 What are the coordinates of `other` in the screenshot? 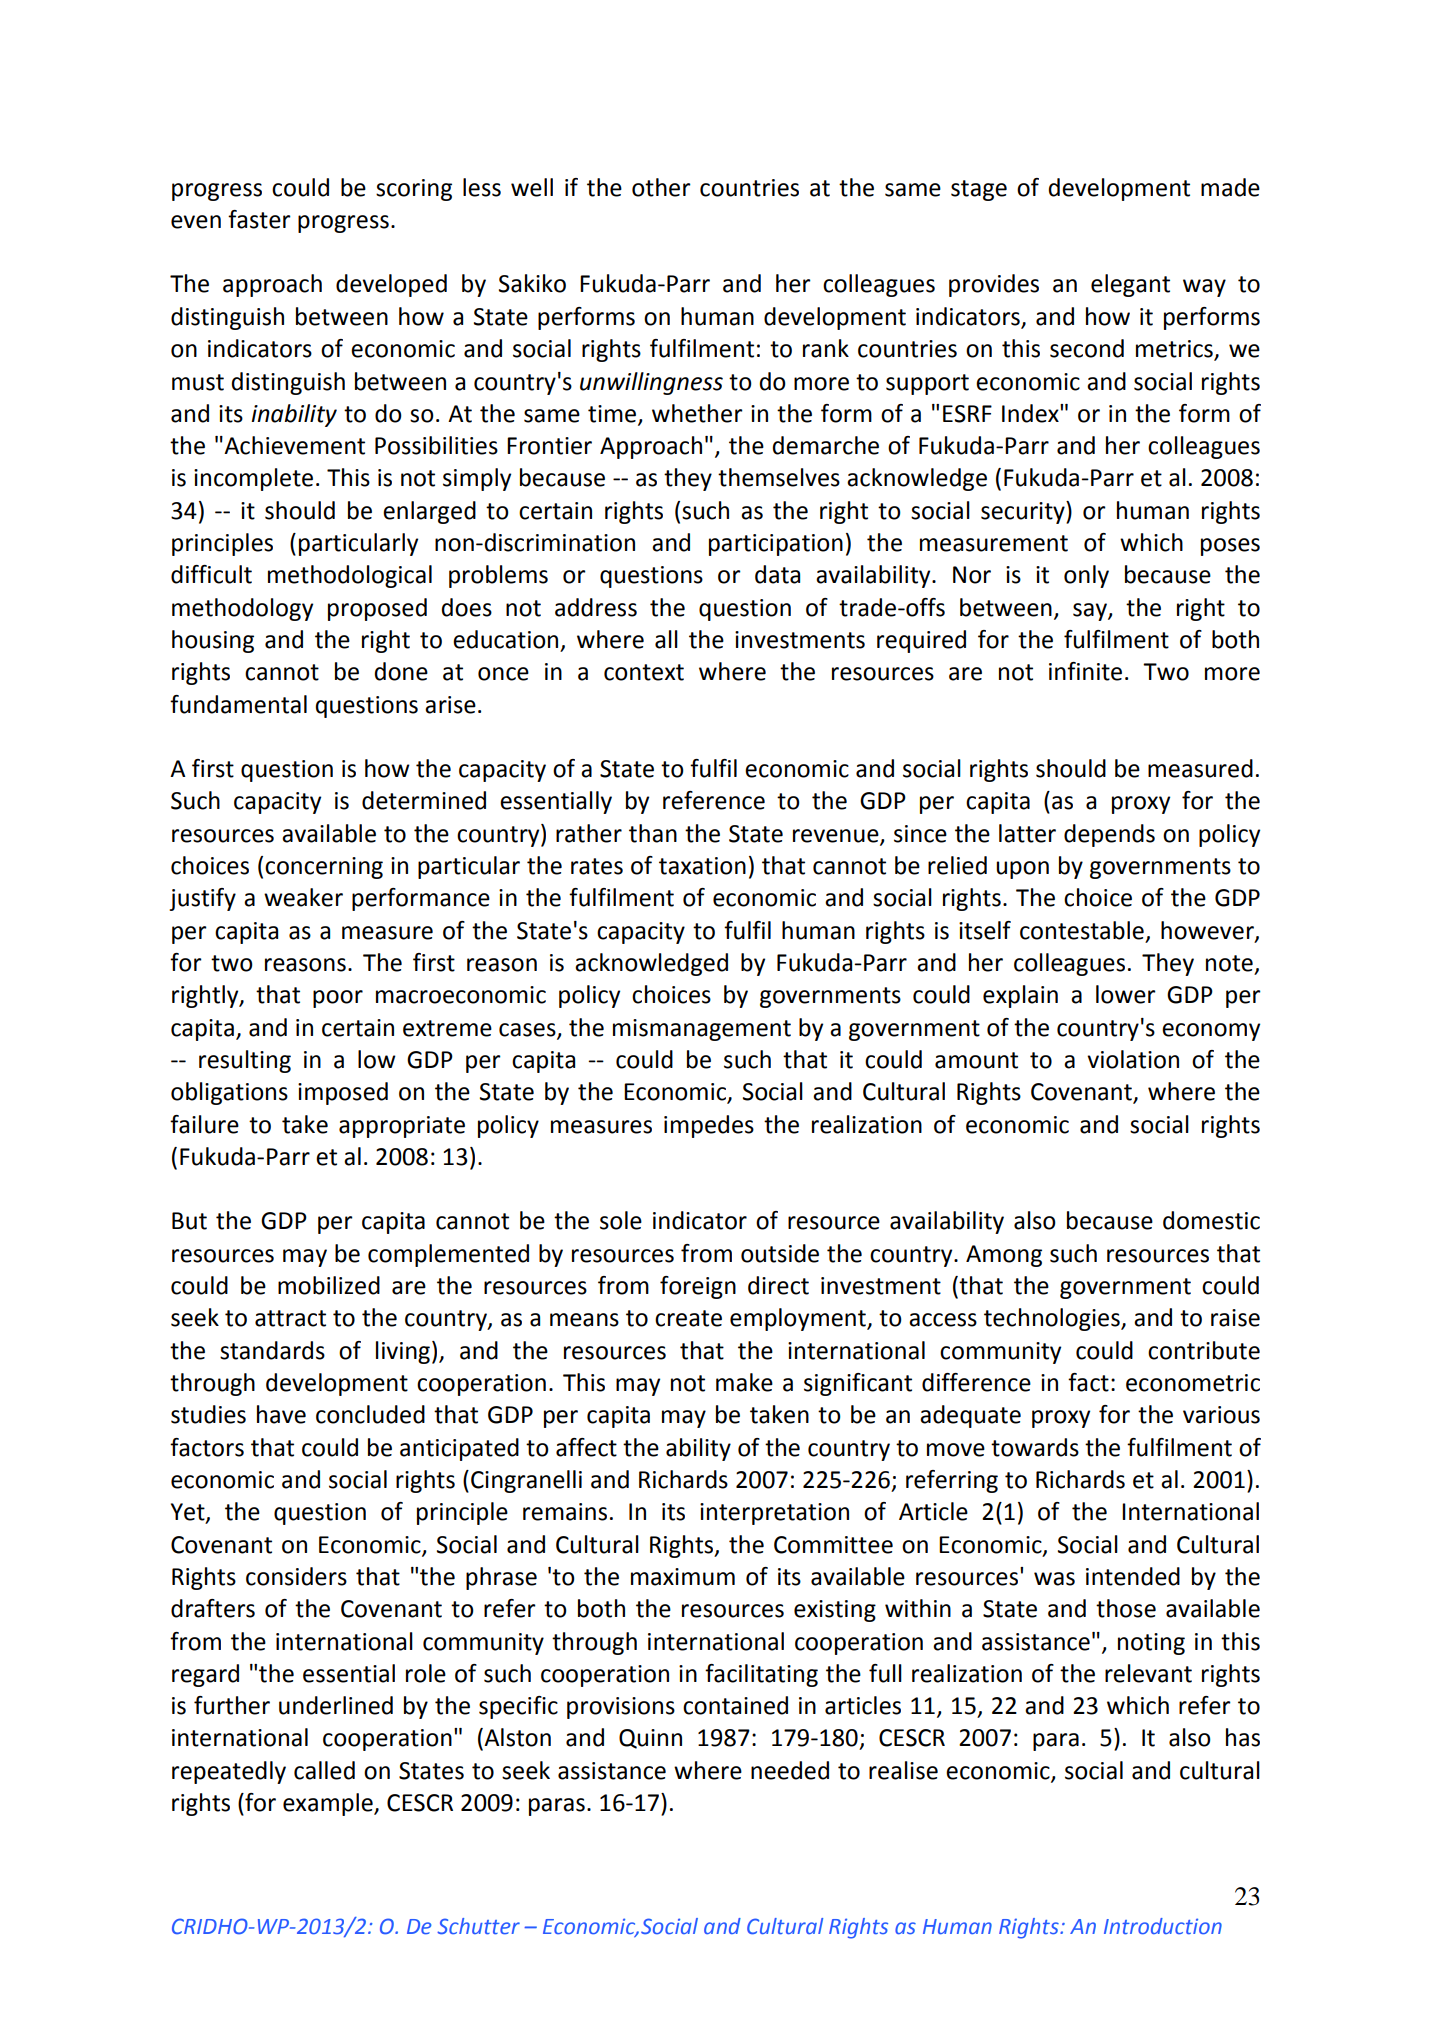 It's located at (661, 187).
